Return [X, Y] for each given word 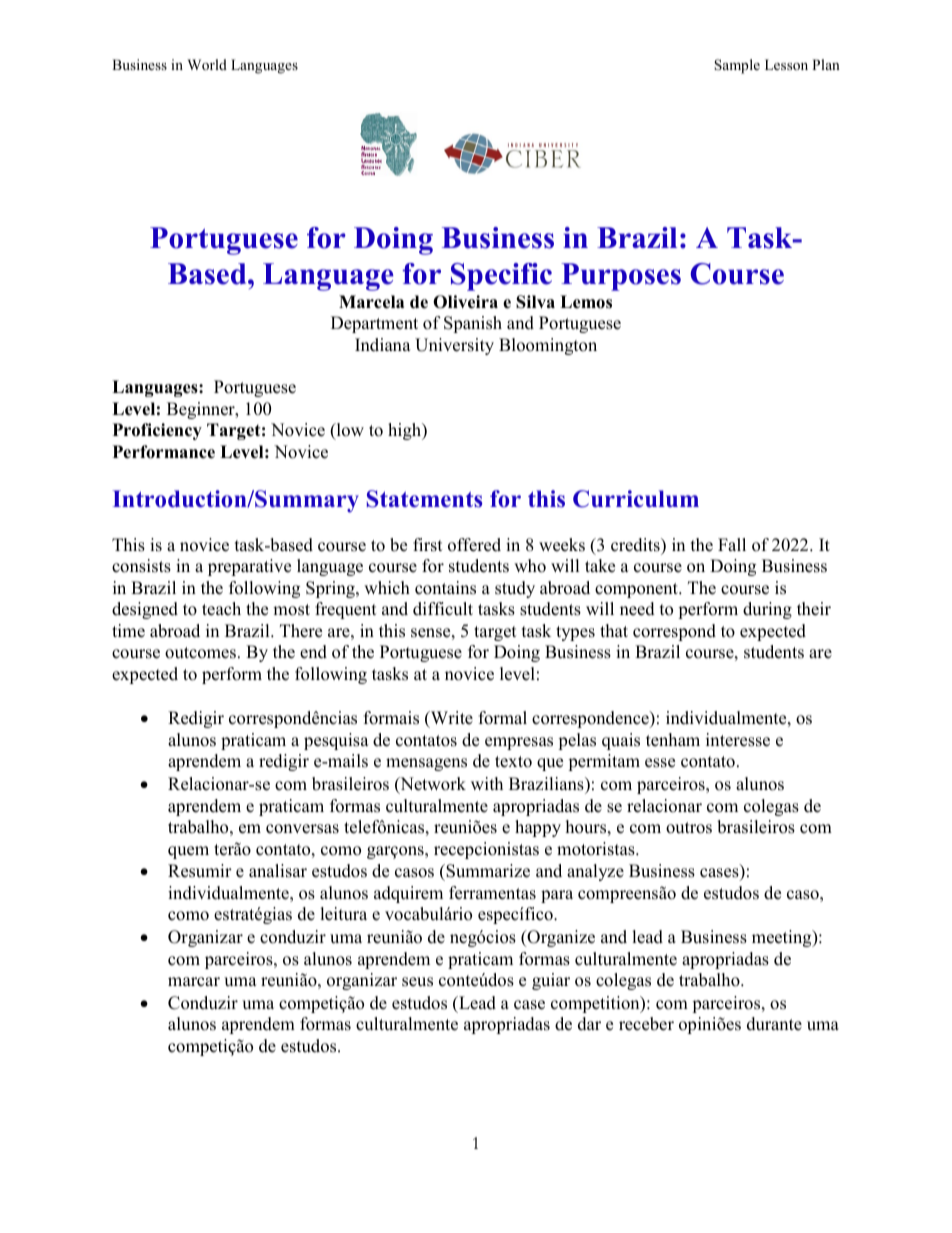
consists [141, 566]
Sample [737, 66]
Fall [732, 544]
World [207, 64]
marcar [194, 982]
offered [474, 545]
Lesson [786, 64]
